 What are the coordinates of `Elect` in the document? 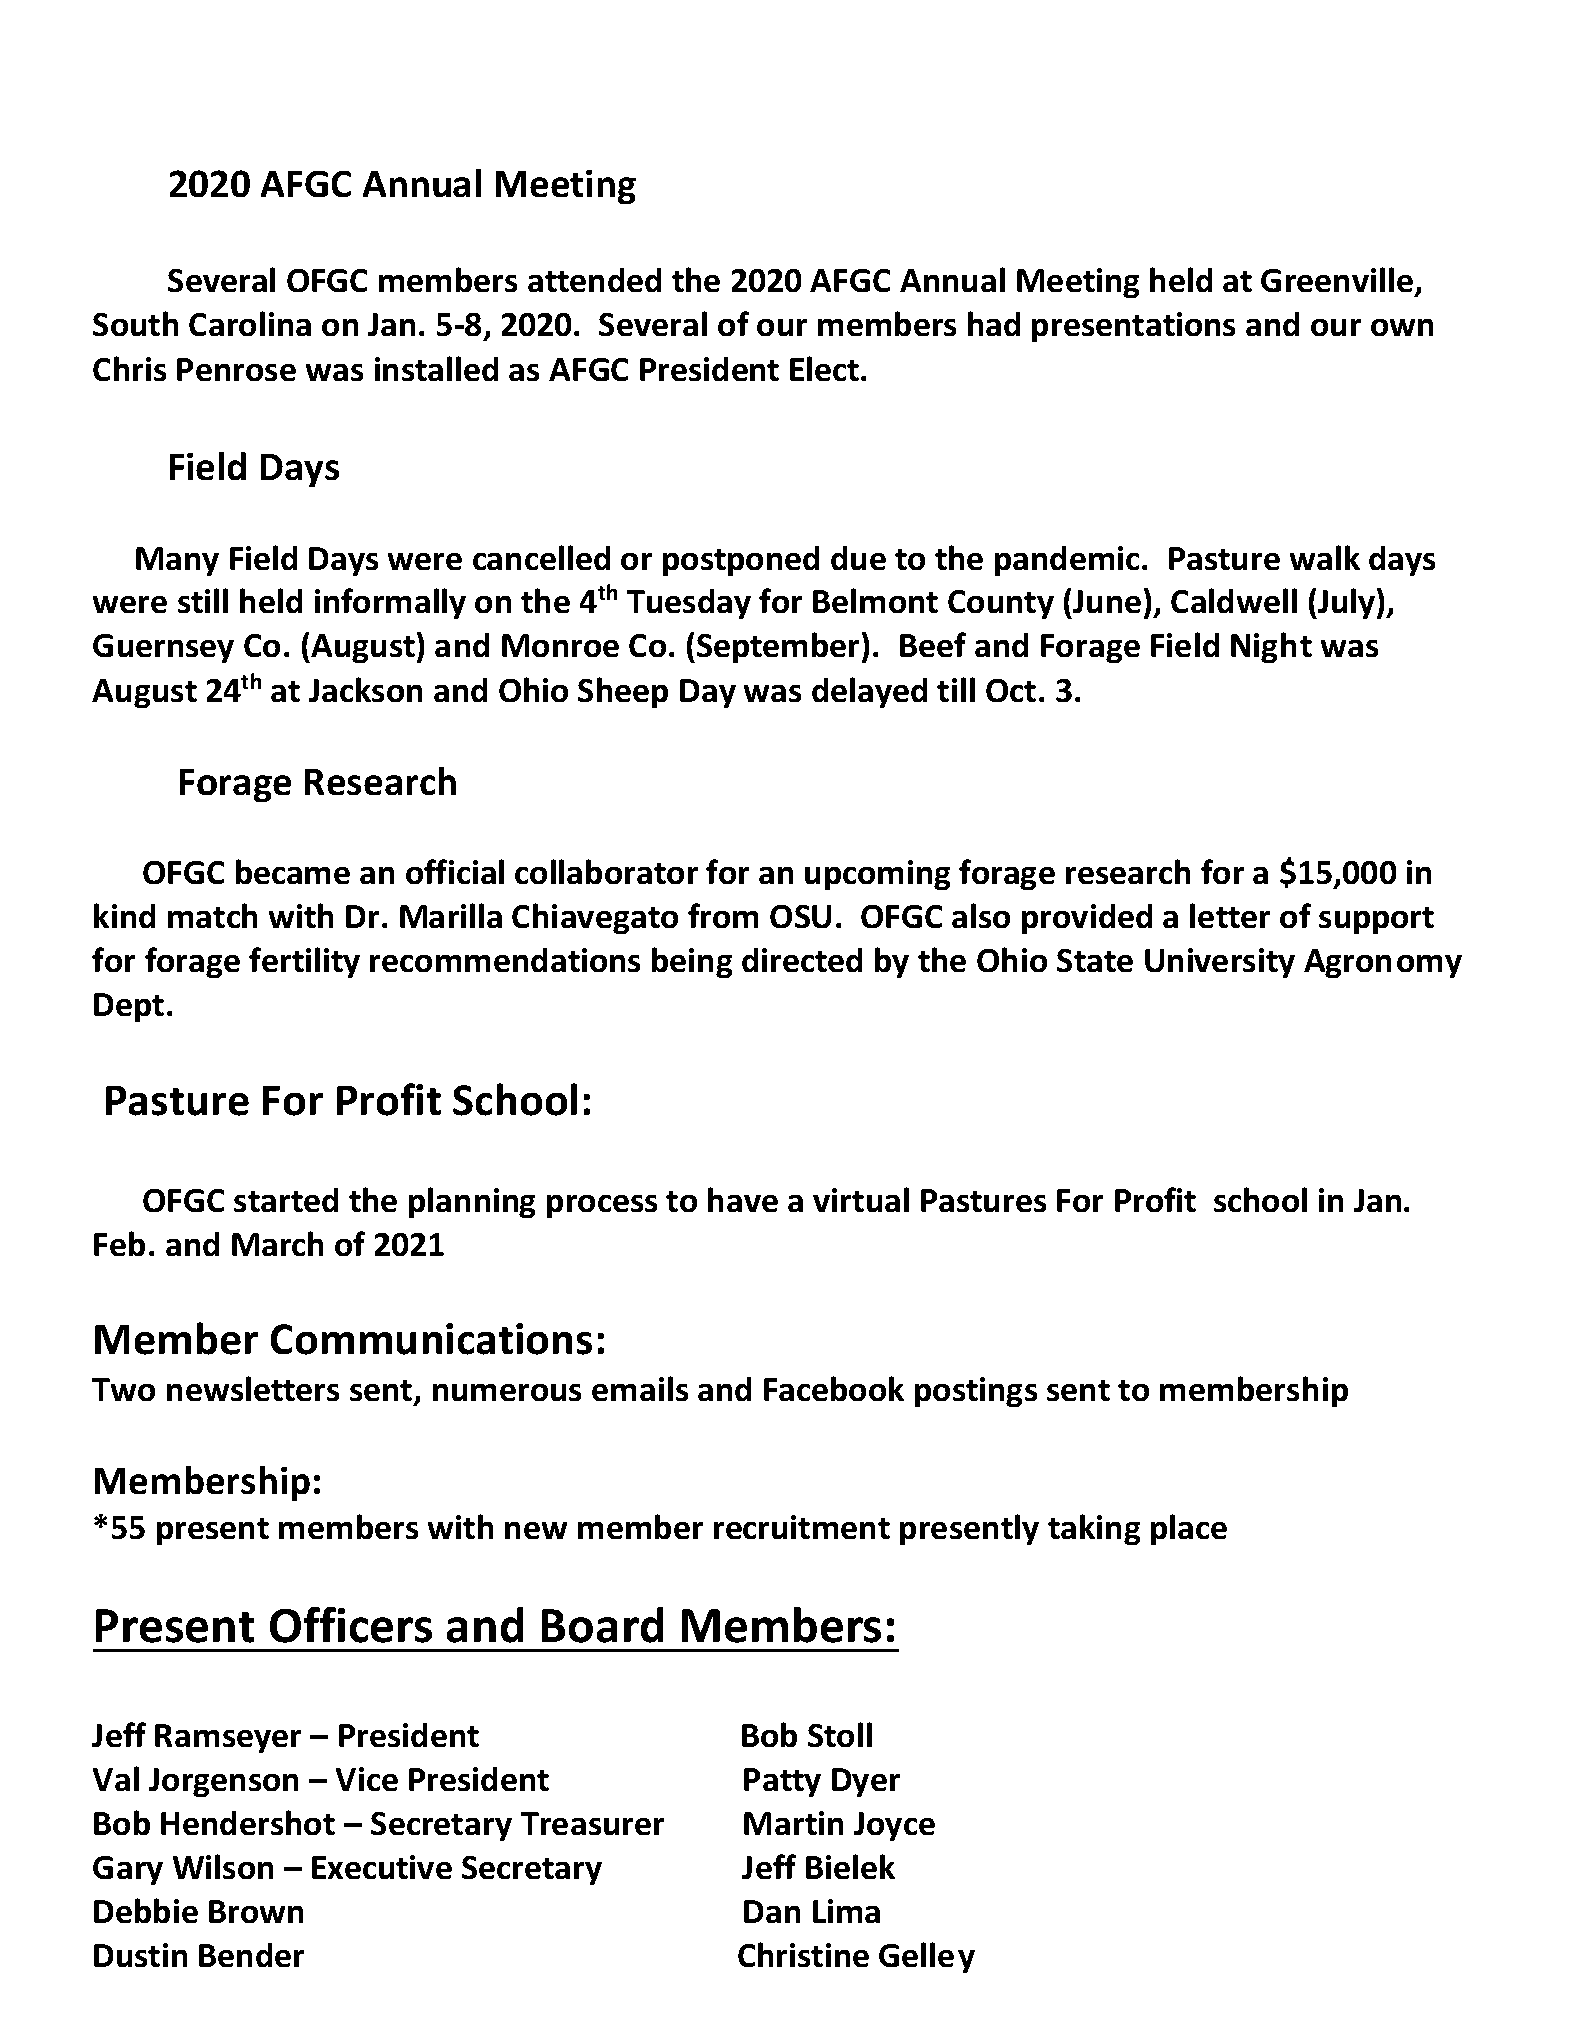 It's located at (826, 368).
